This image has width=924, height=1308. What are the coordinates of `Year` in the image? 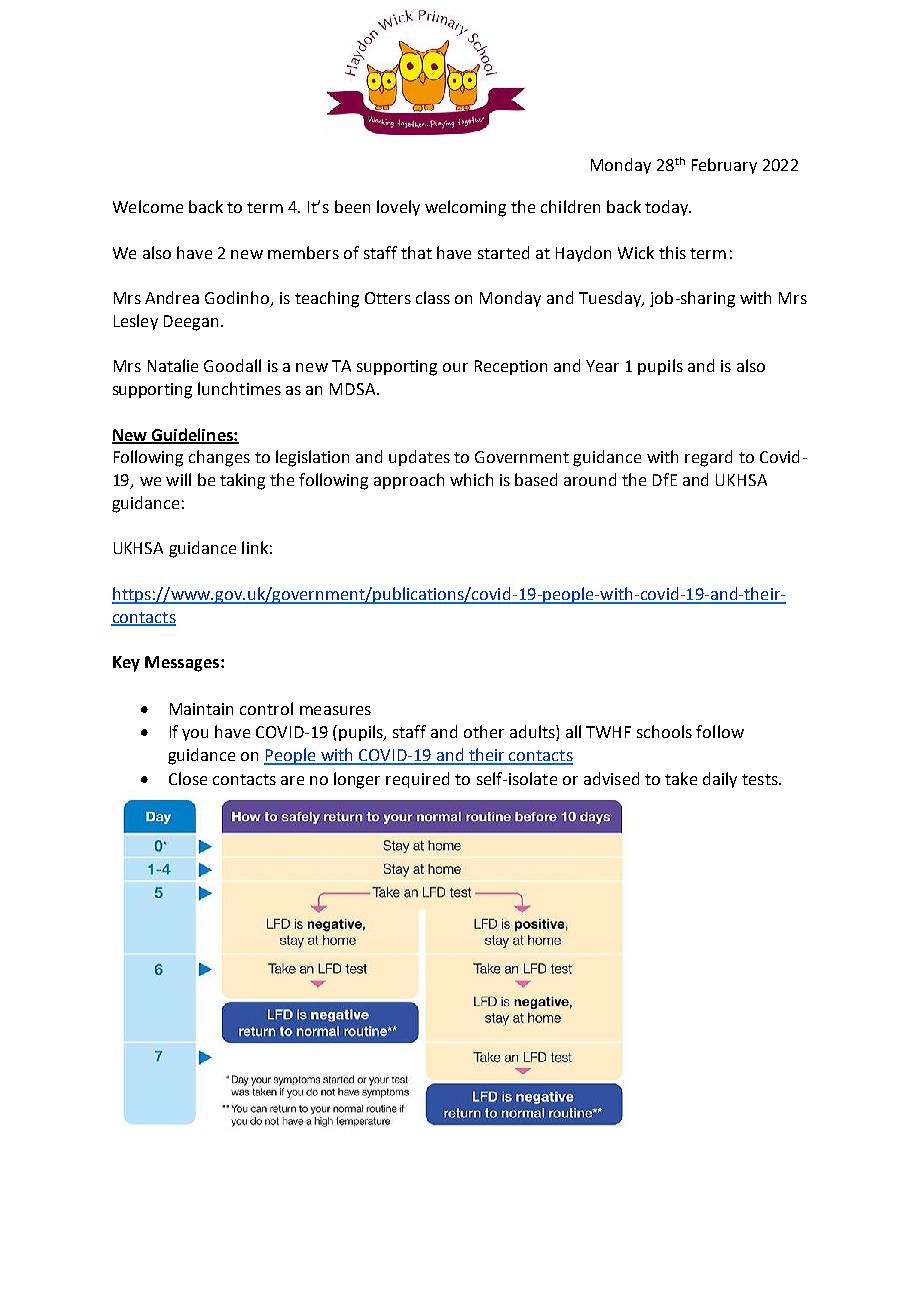 It's located at (602, 366).
